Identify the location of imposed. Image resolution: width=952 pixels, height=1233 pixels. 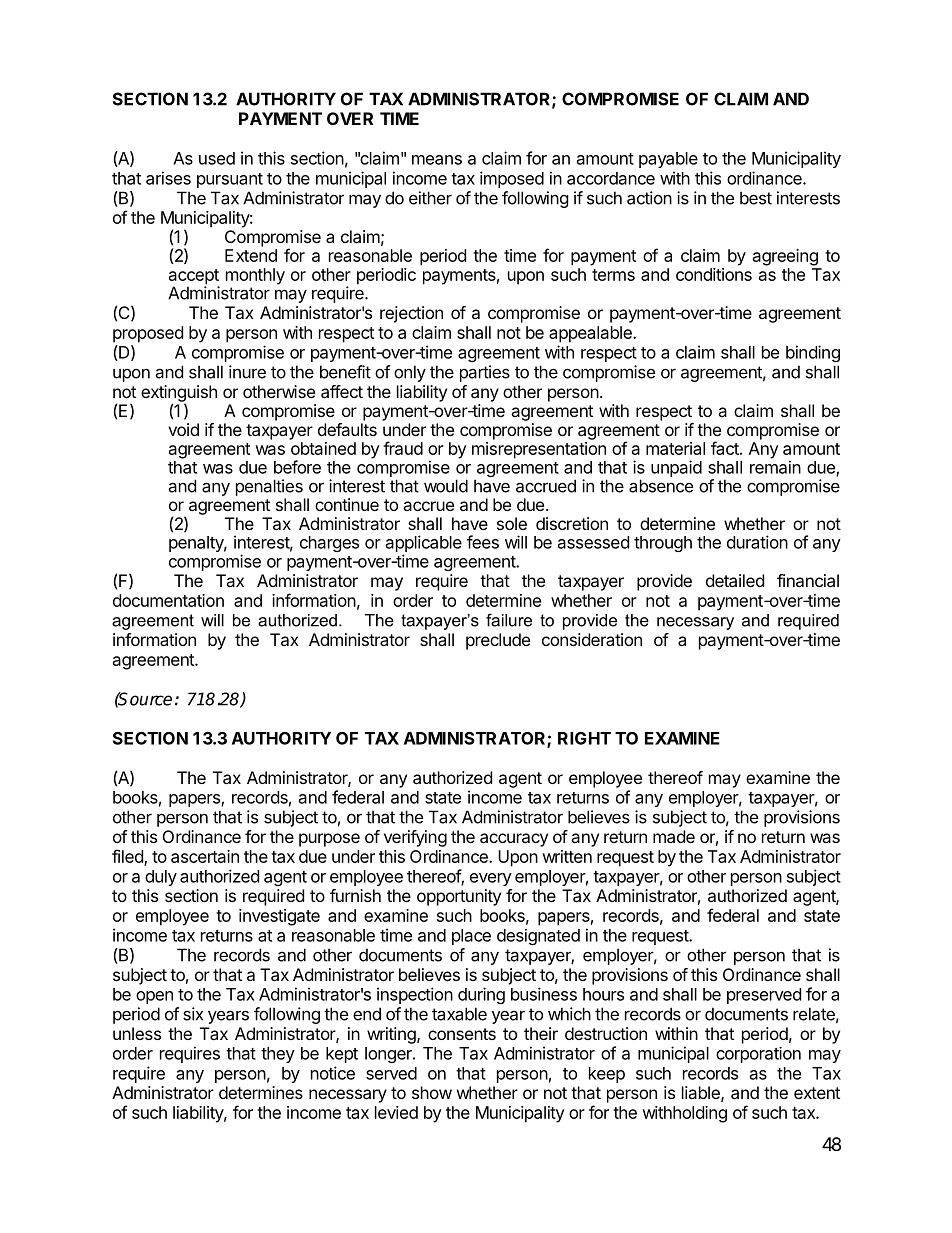
(512, 179).
